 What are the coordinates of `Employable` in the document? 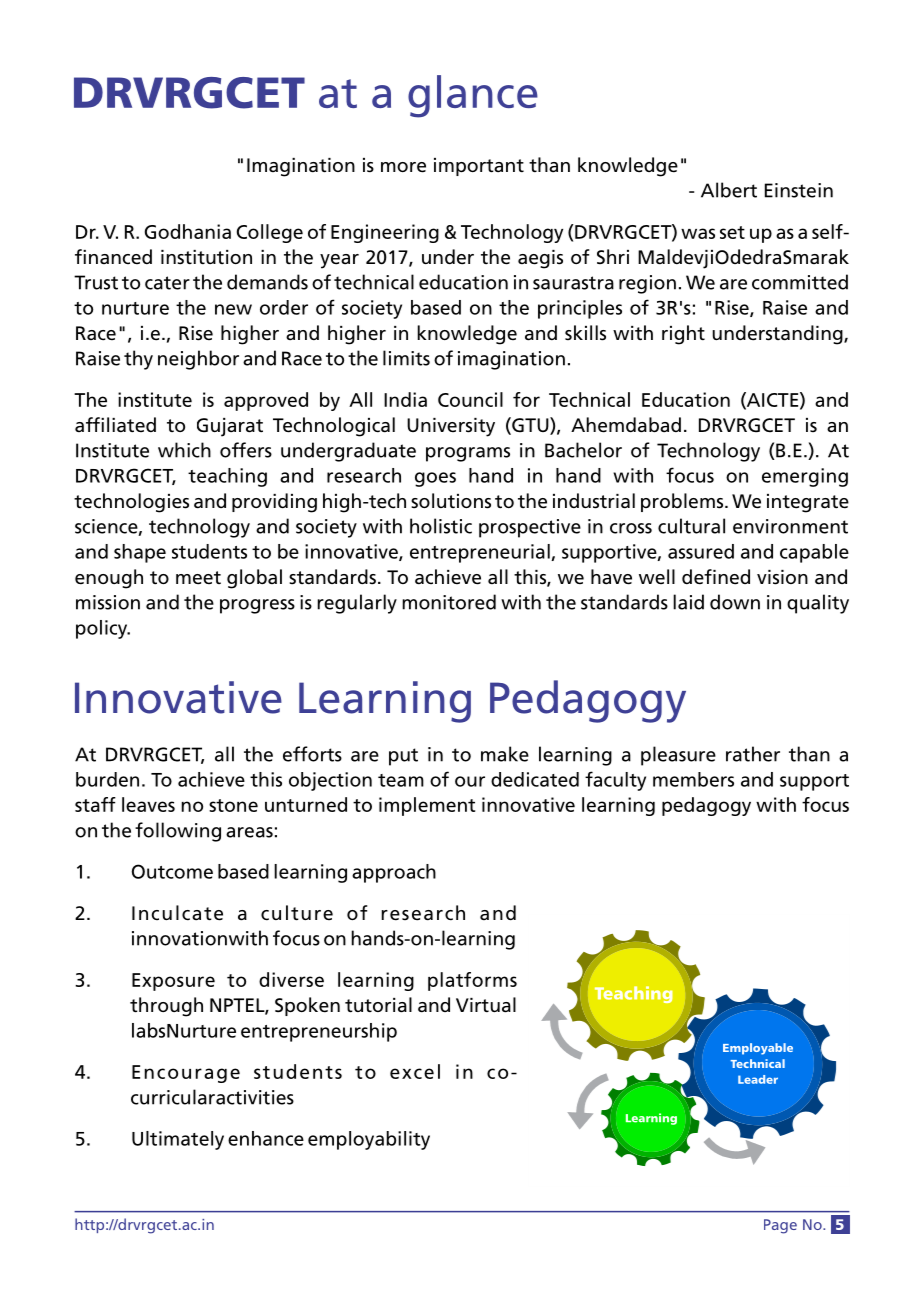 It's located at (758, 1049).
